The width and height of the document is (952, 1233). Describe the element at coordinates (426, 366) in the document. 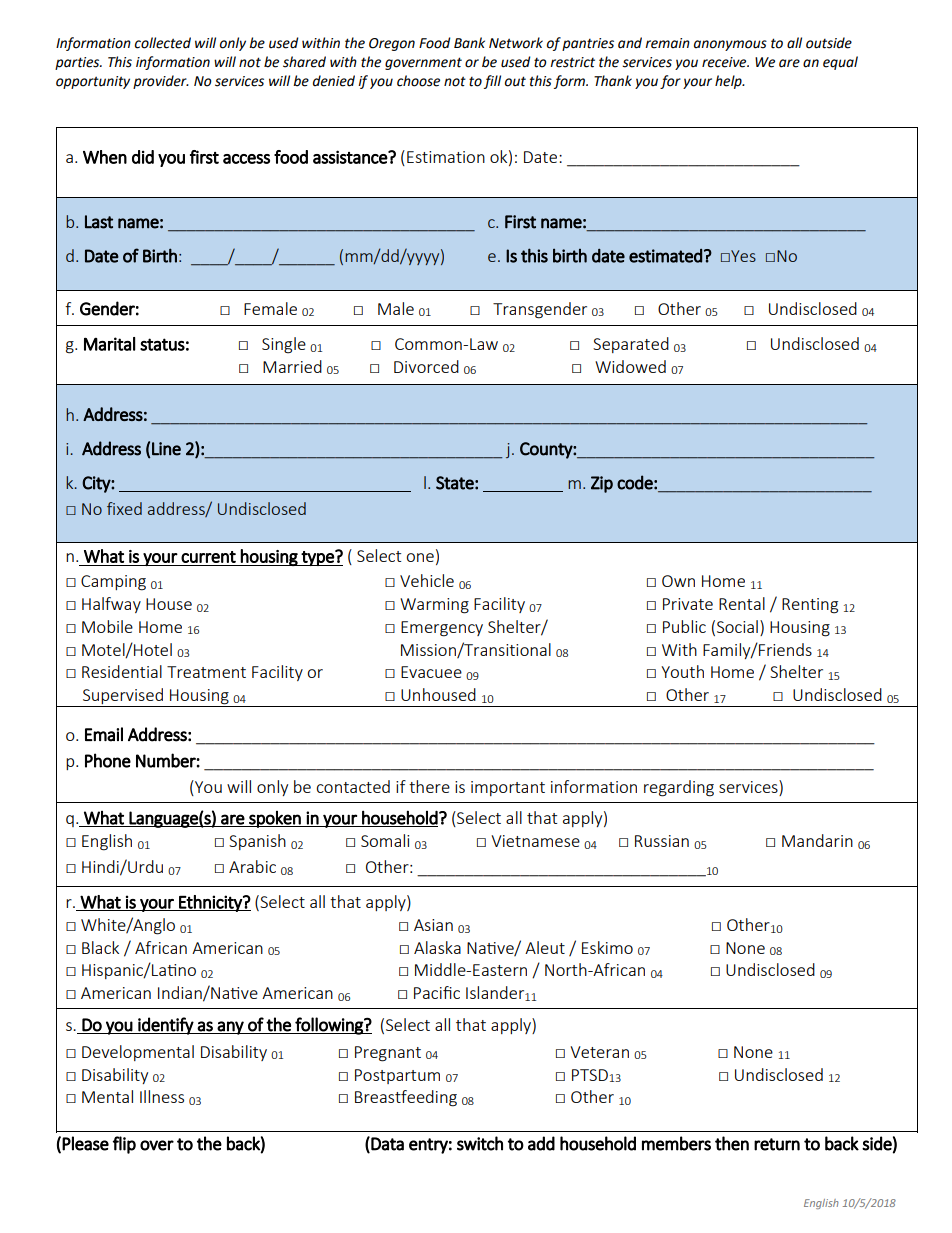

I see `Divorced` at that location.
